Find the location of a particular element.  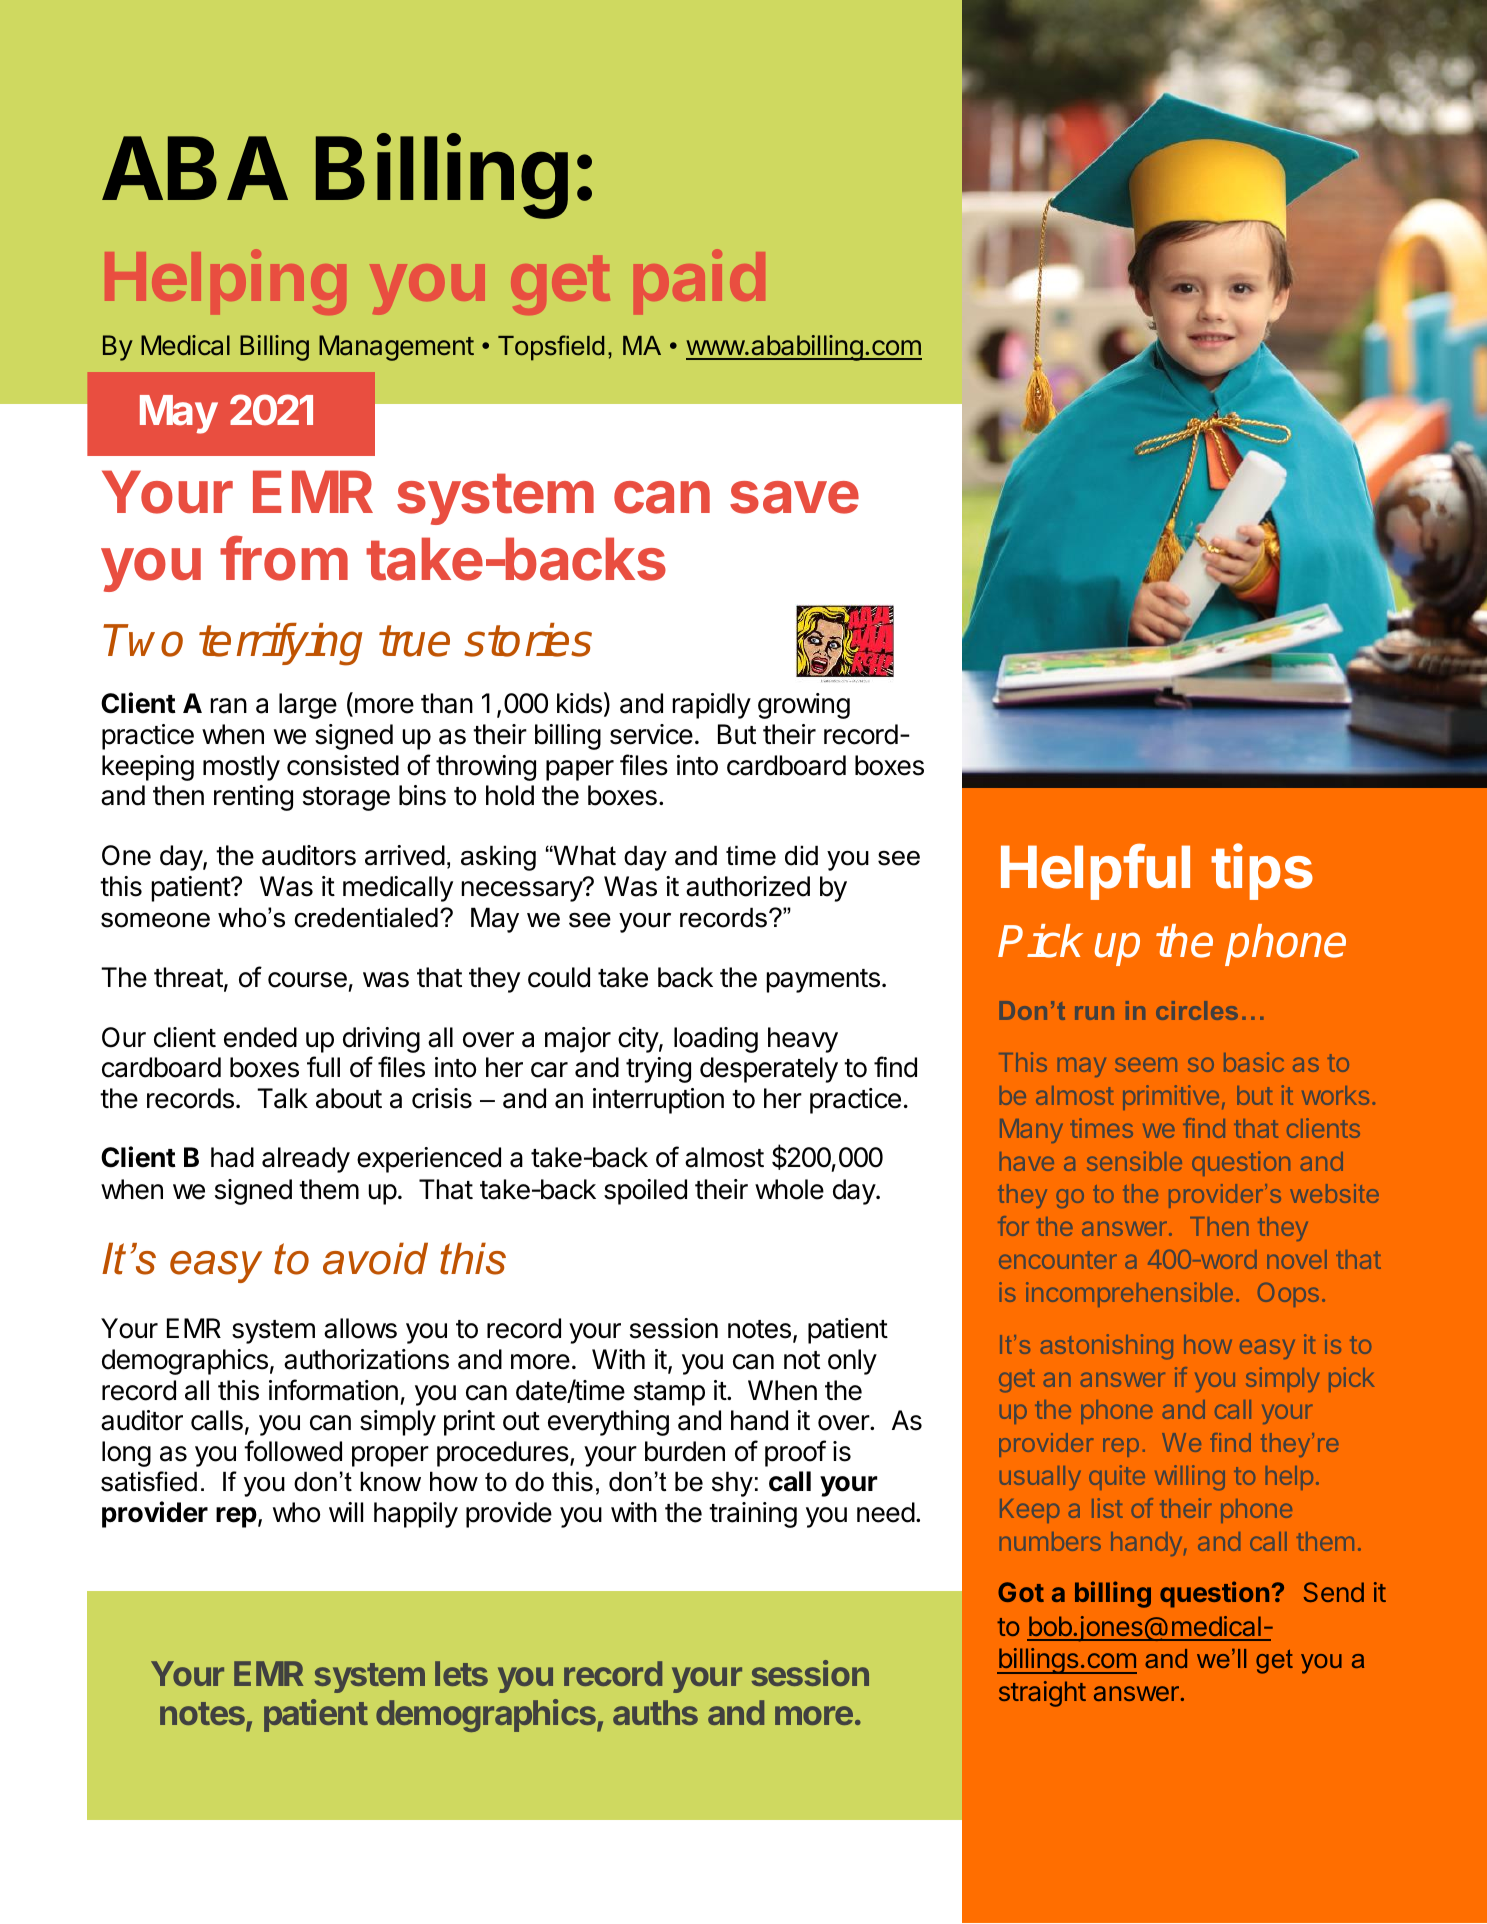

service is located at coordinates (651, 734).
